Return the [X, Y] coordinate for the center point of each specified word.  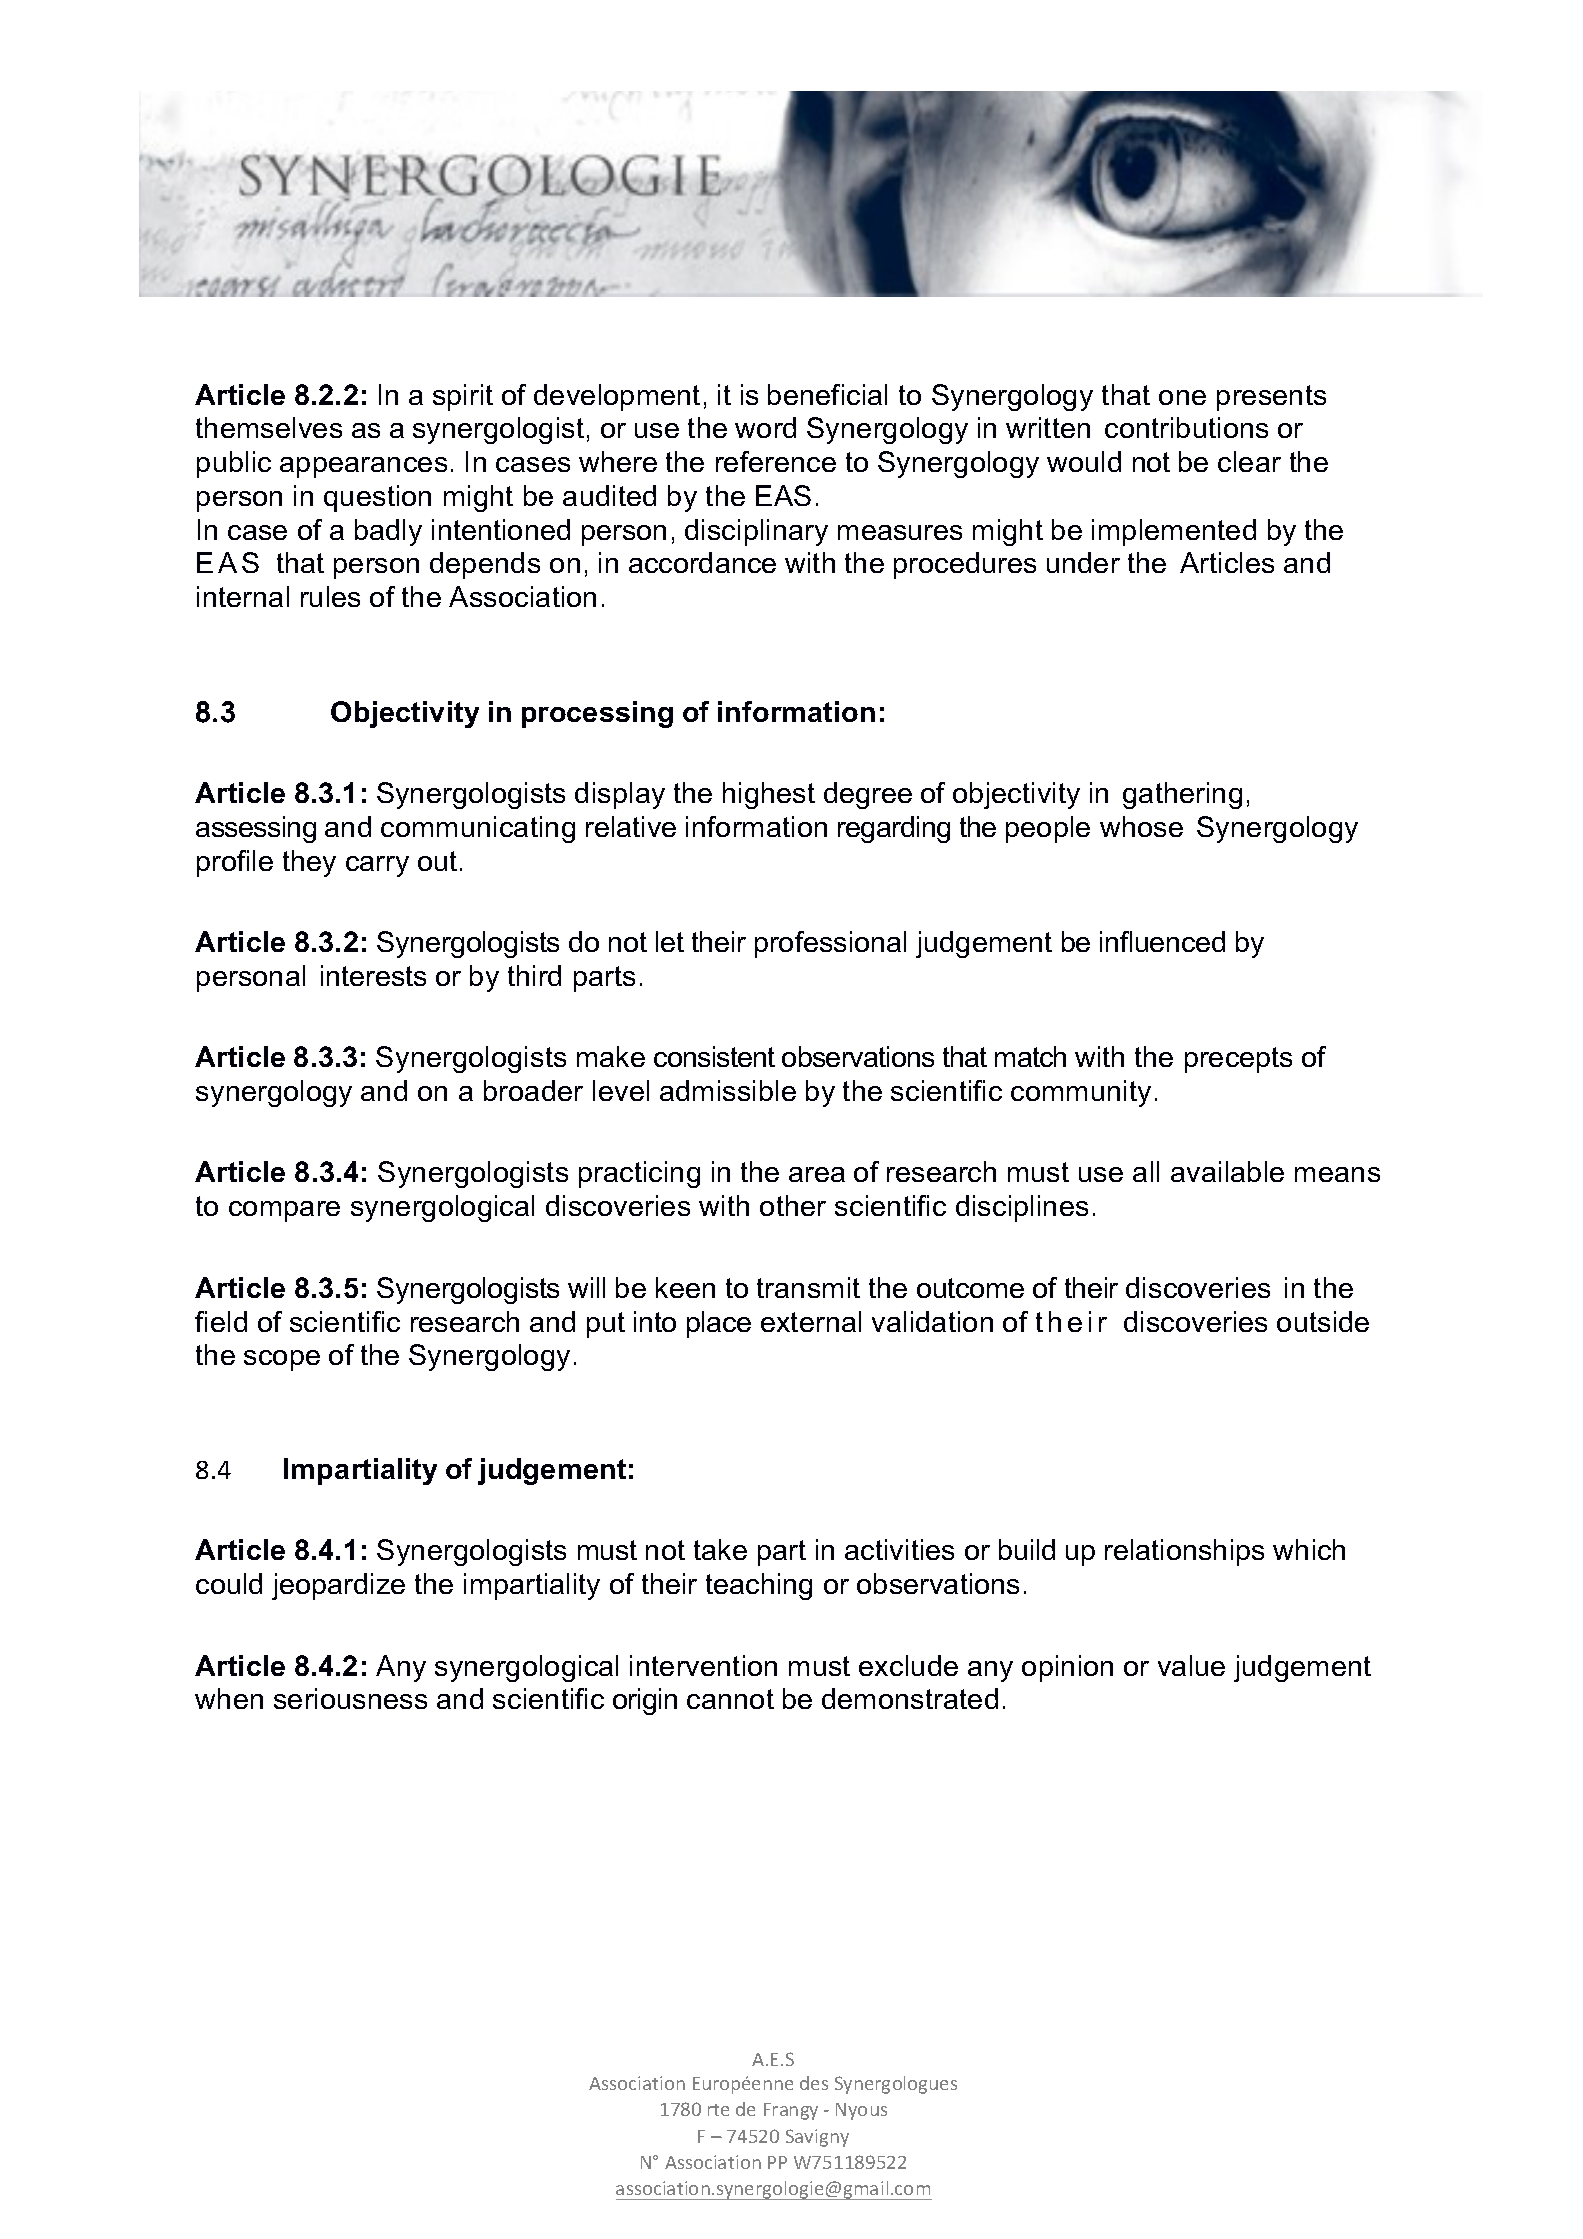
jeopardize [338, 1586]
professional [830, 944]
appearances [363, 467]
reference [776, 461]
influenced [1162, 941]
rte [718, 2110]
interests [373, 975]
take [720, 1549]
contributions [1186, 427]
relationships [1184, 1552]
